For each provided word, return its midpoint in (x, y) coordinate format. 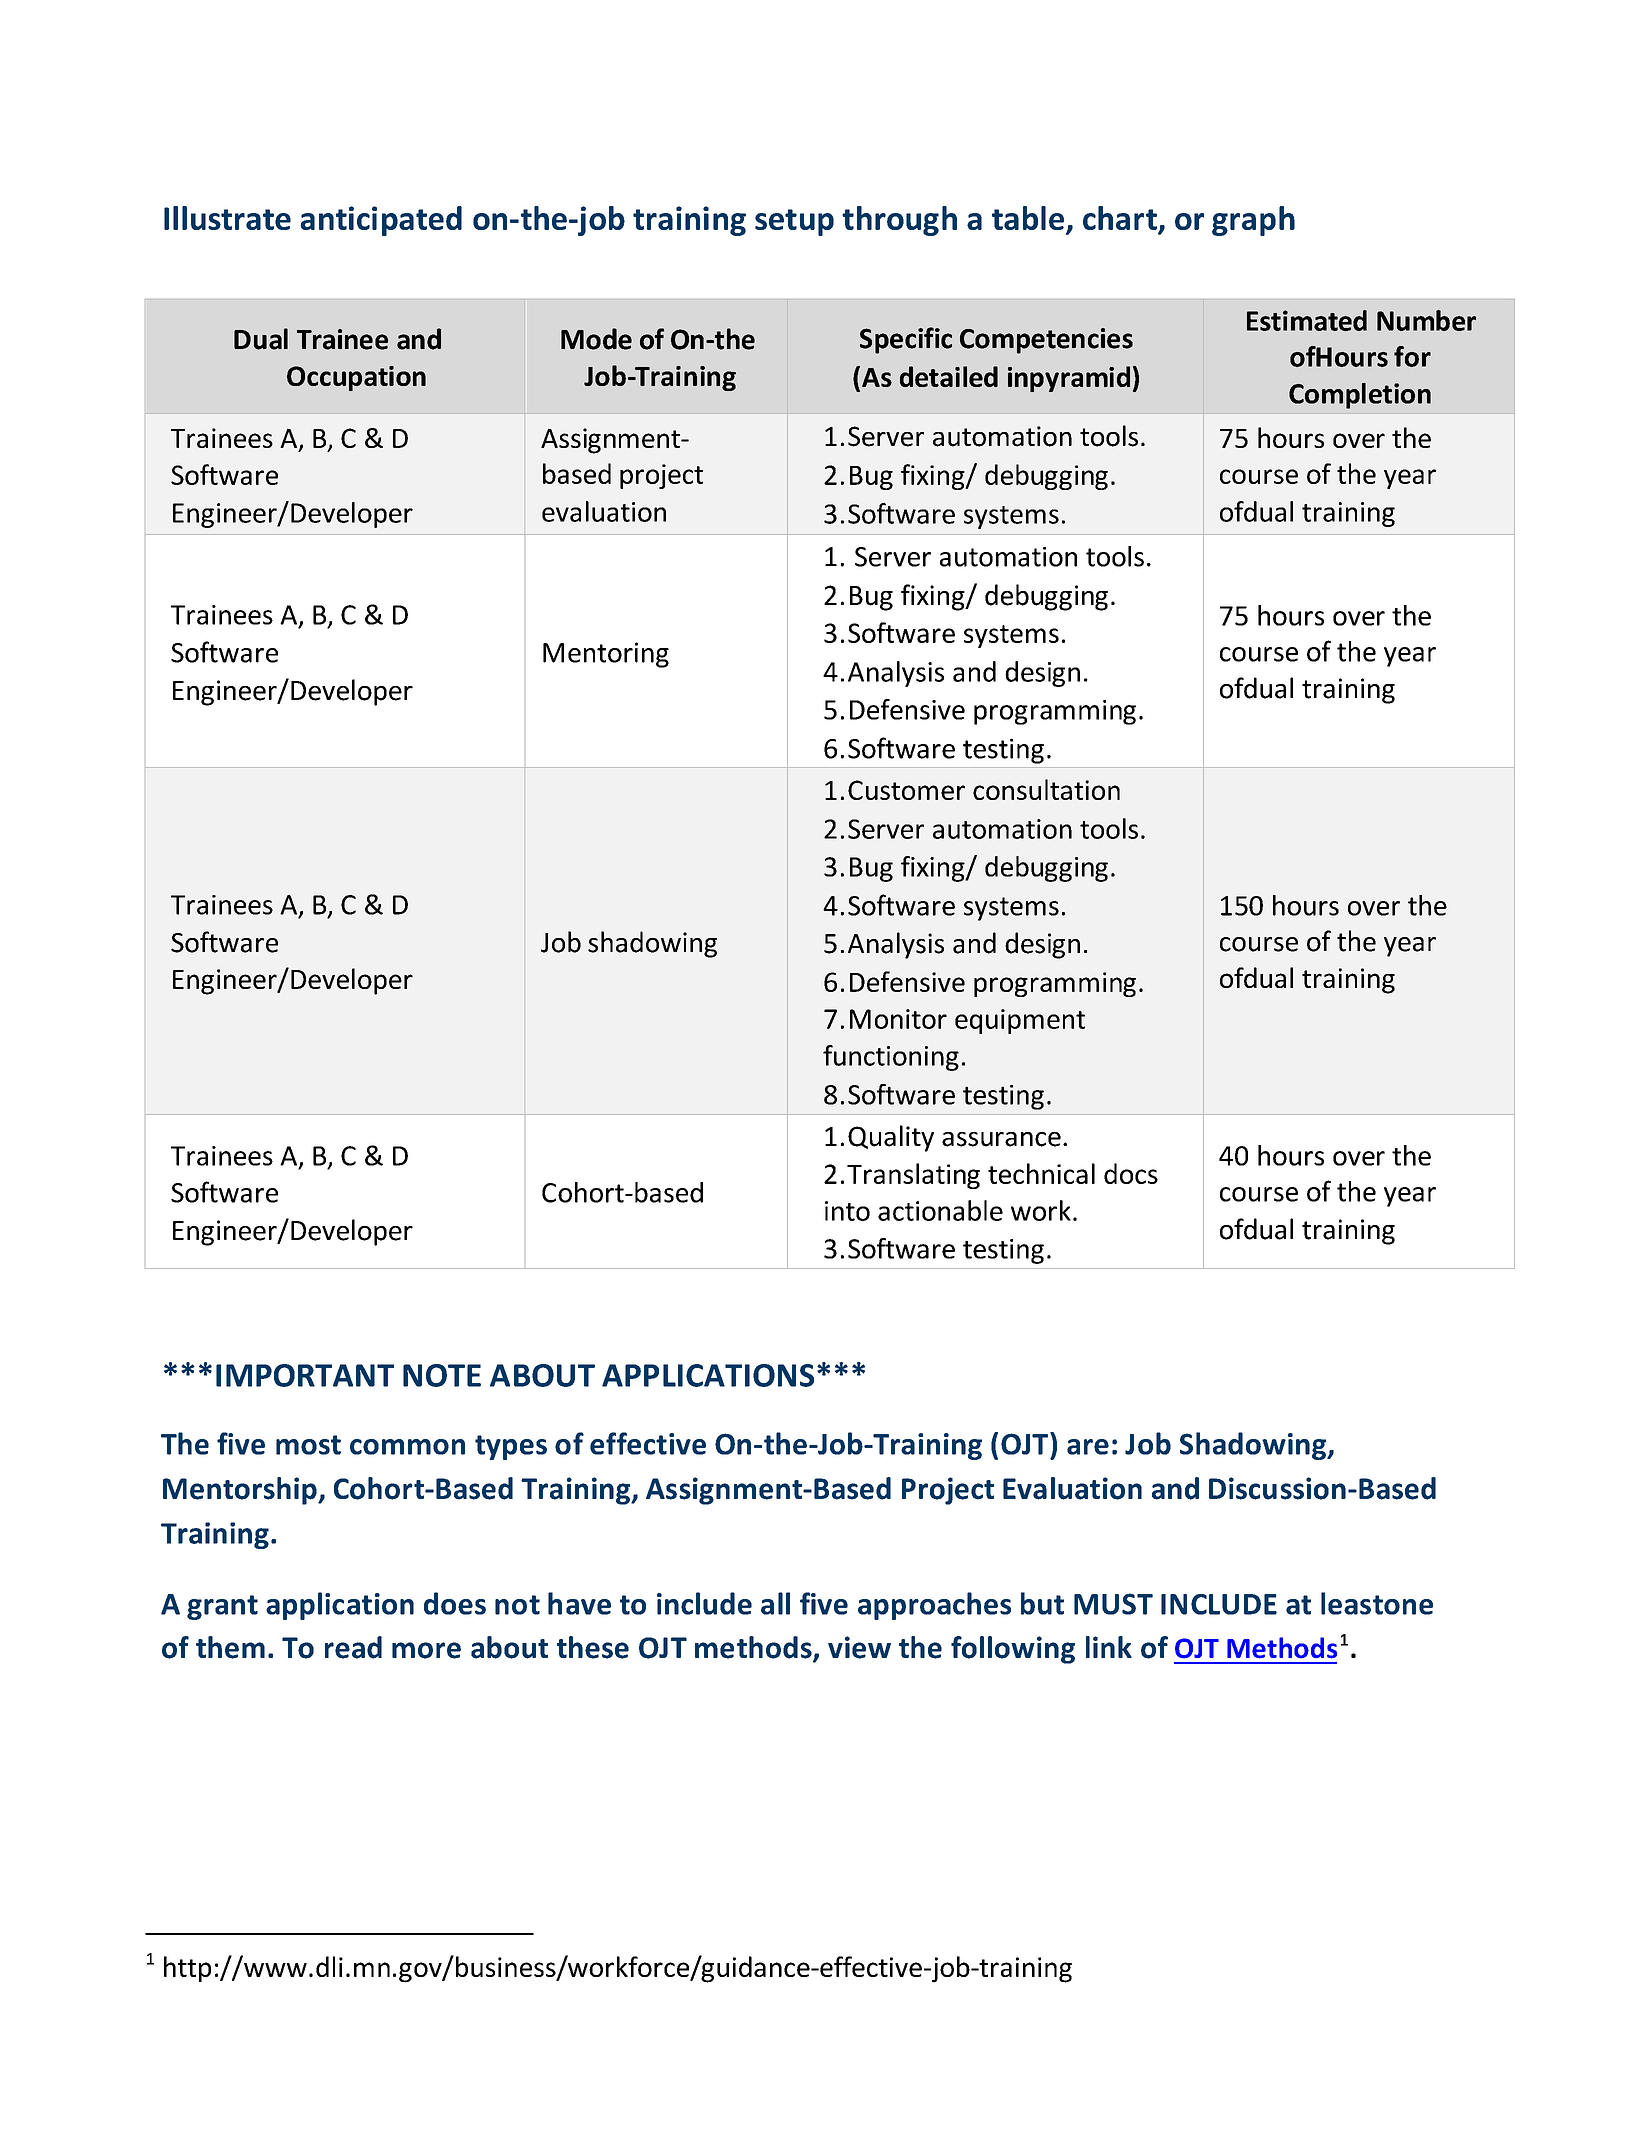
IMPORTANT (305, 1375)
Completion (1360, 396)
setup (794, 222)
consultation (1046, 789)
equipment (1020, 1021)
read (353, 1647)
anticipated (381, 221)
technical (1041, 1173)
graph (1253, 221)
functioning (891, 1058)
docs (1131, 1173)
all (775, 1603)
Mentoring (606, 655)
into (847, 1211)
